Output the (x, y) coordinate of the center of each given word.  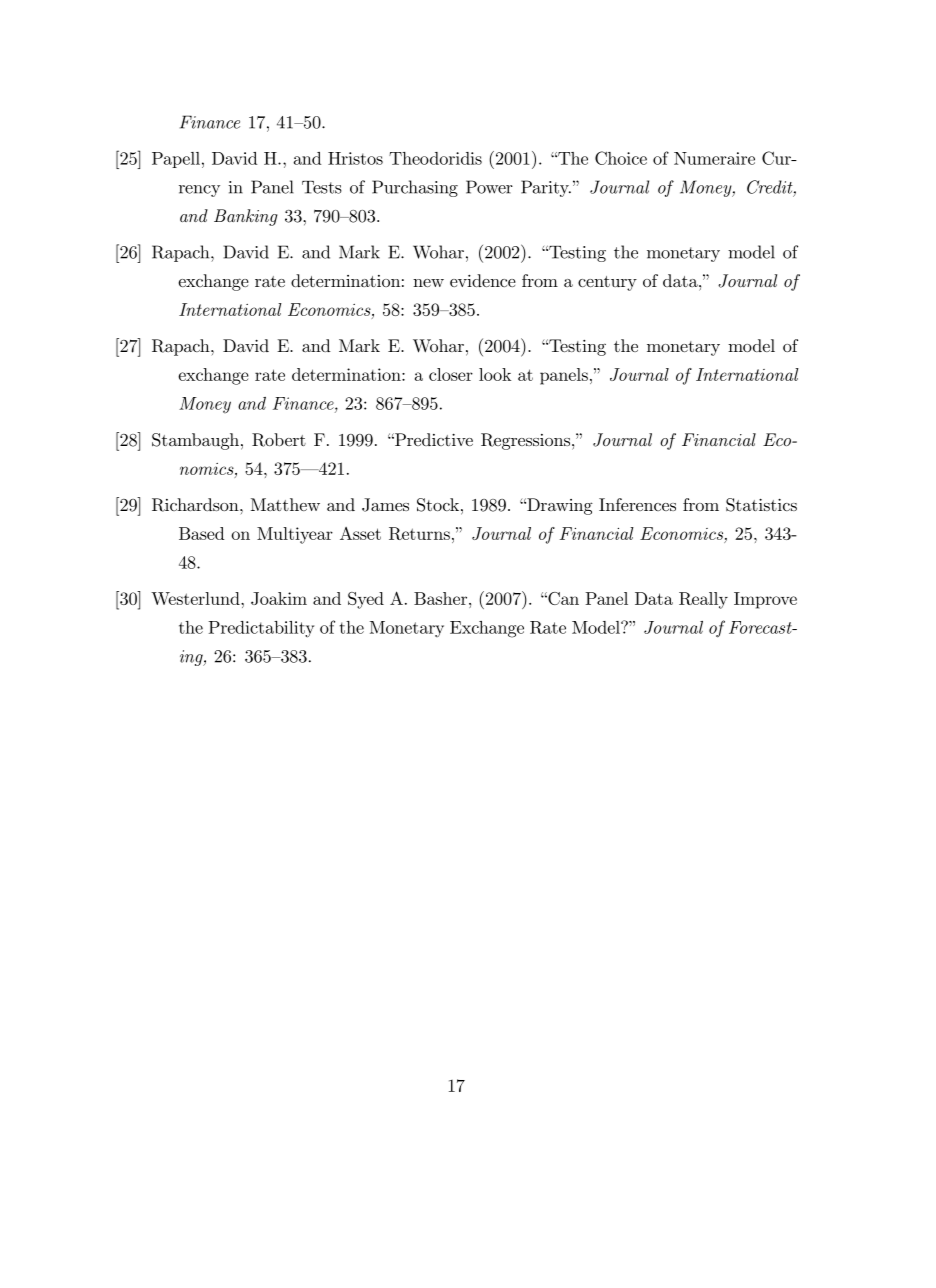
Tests (322, 187)
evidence (483, 280)
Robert (279, 440)
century (607, 283)
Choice (621, 158)
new (428, 283)
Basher (442, 598)
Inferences (637, 504)
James (385, 505)
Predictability (261, 629)
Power (489, 187)
